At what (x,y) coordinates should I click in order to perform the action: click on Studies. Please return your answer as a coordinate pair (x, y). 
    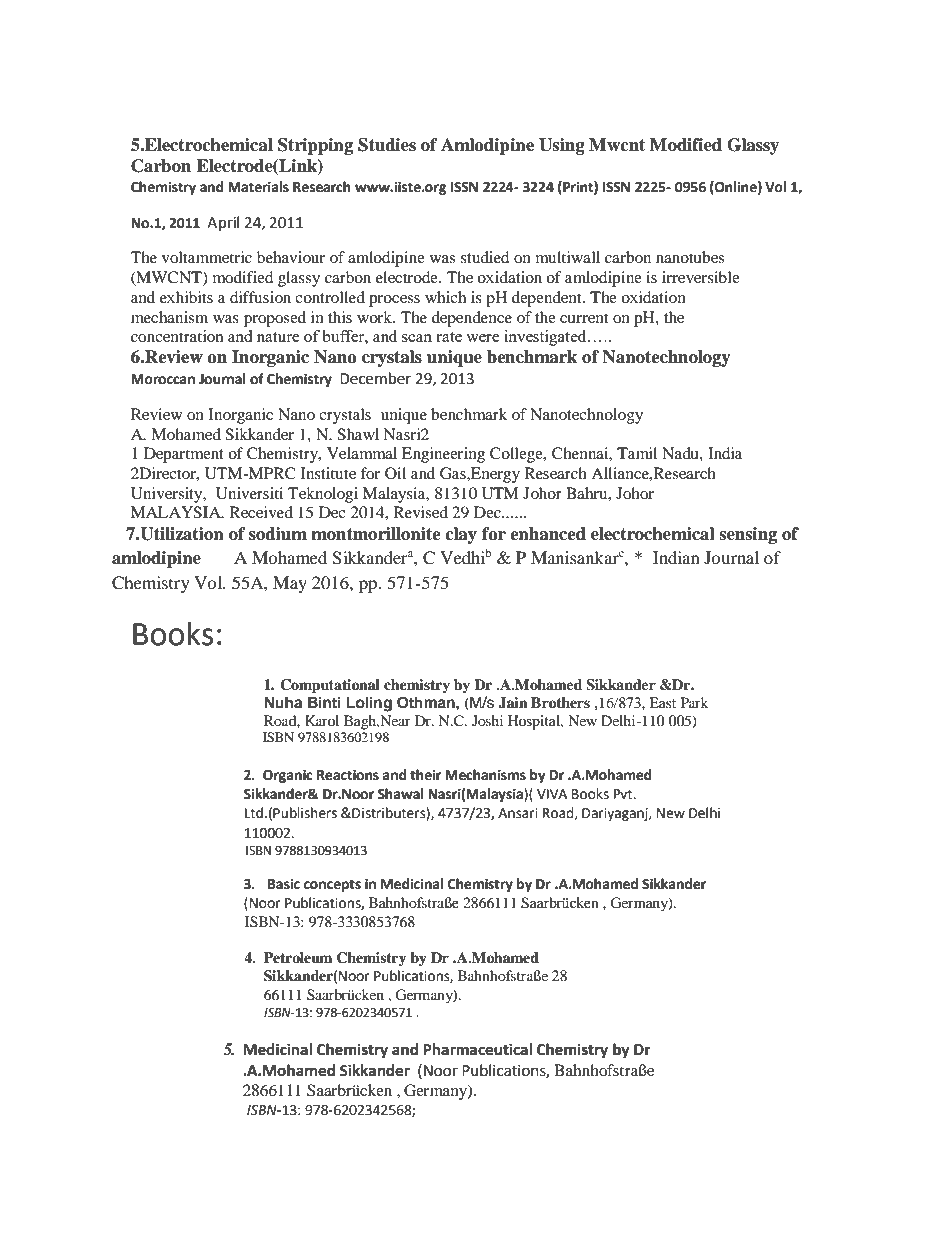
    Looking at the image, I should click on (387, 145).
